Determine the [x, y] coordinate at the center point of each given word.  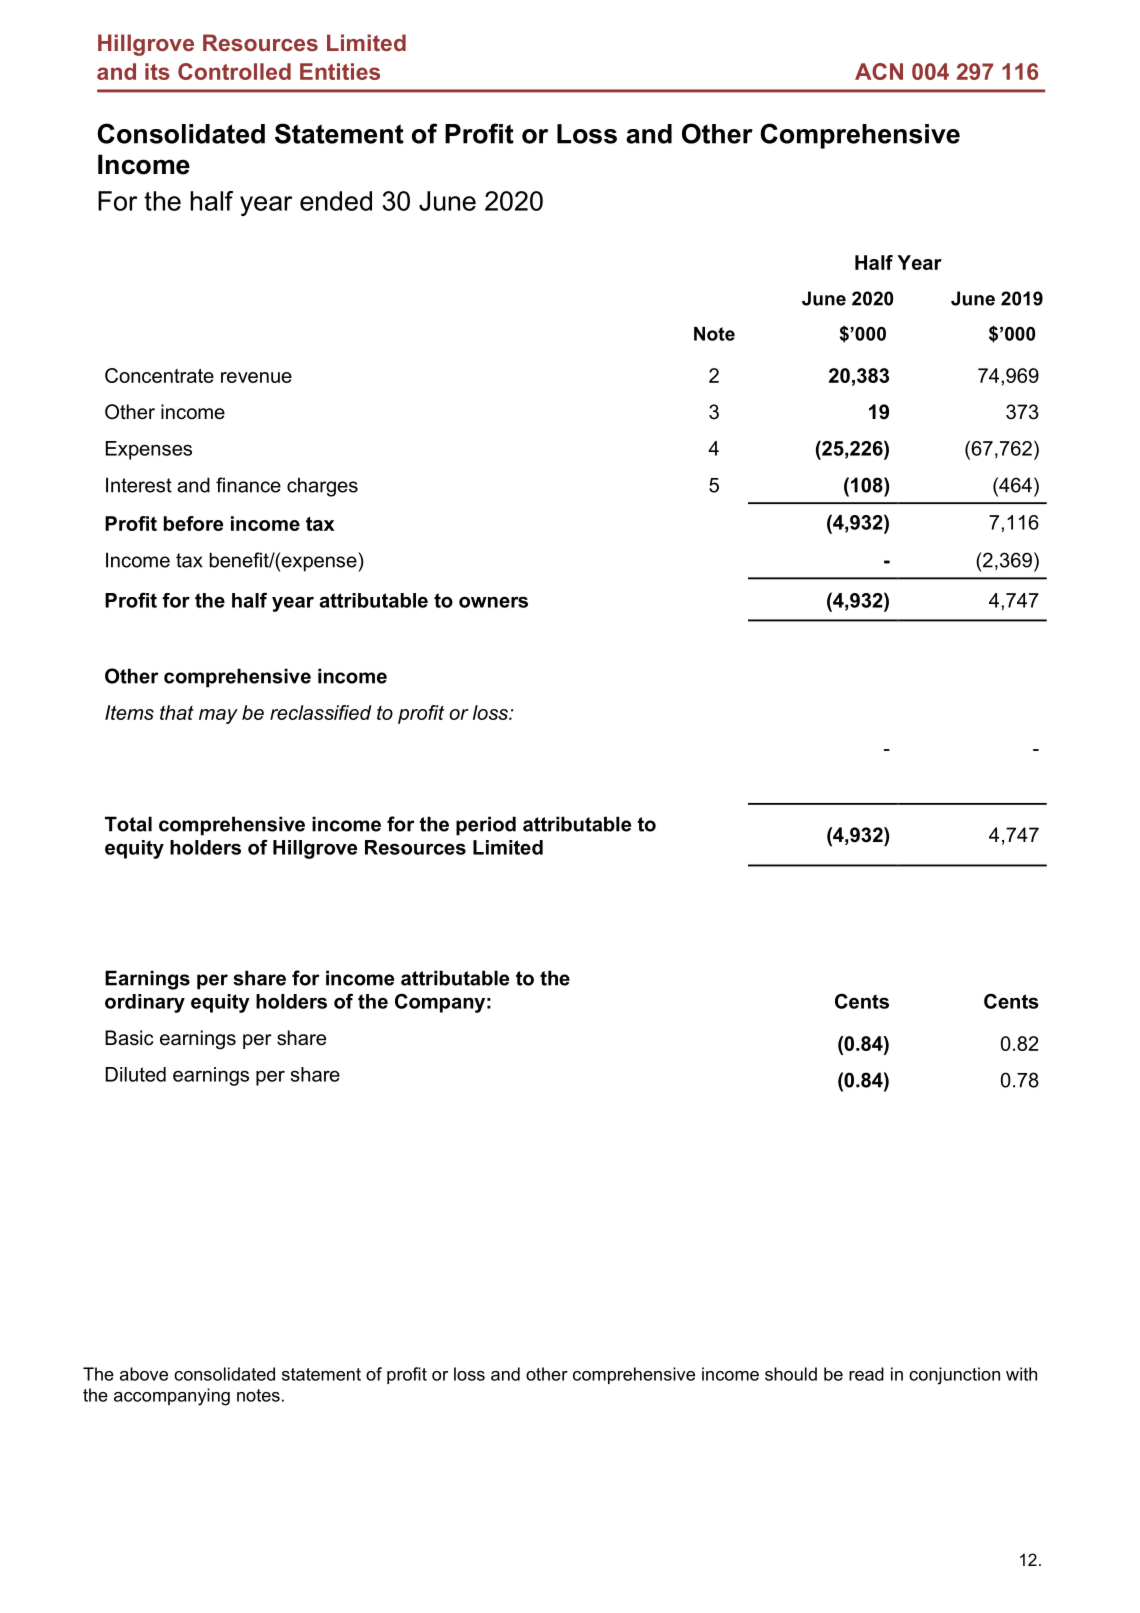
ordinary [145, 1003]
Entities [340, 71]
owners [493, 602]
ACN [879, 71]
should [791, 1374]
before [193, 523]
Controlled [234, 71]
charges [322, 487]
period [486, 826]
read [866, 1374]
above [144, 1374]
